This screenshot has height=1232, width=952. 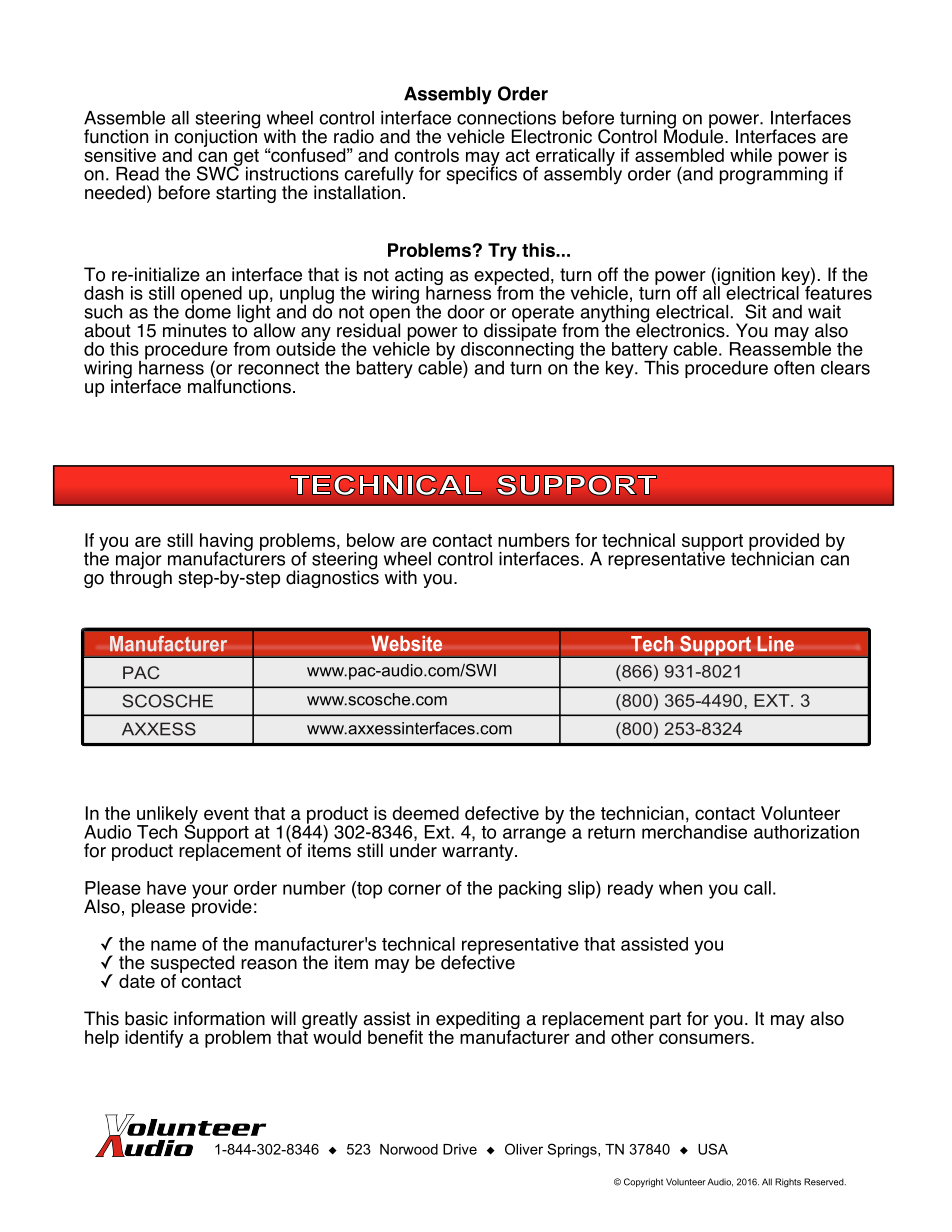 What do you see at coordinates (154, 1039) in the screenshot?
I see `identify` at bounding box center [154, 1039].
